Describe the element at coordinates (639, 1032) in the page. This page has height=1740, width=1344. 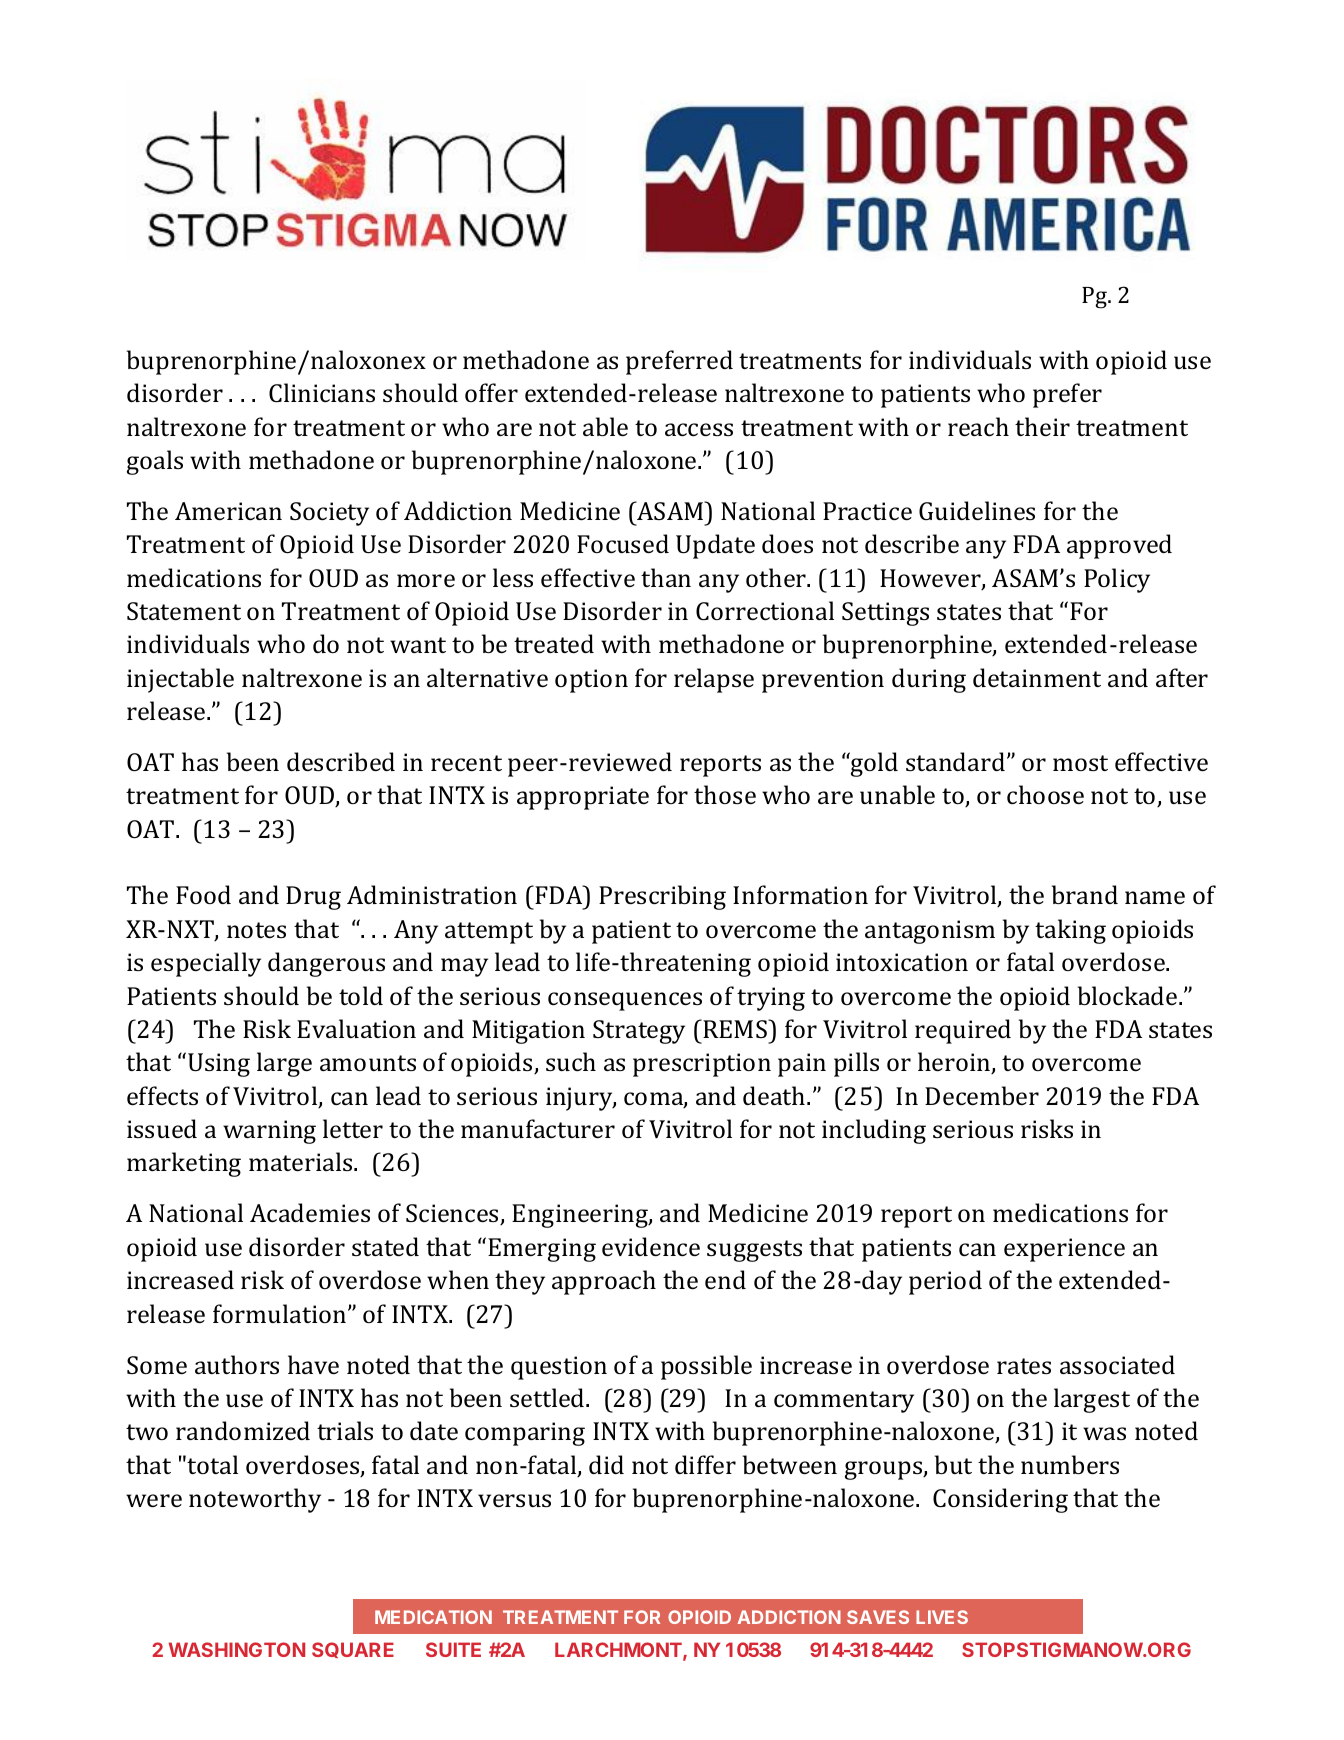
I see `Strategy` at that location.
